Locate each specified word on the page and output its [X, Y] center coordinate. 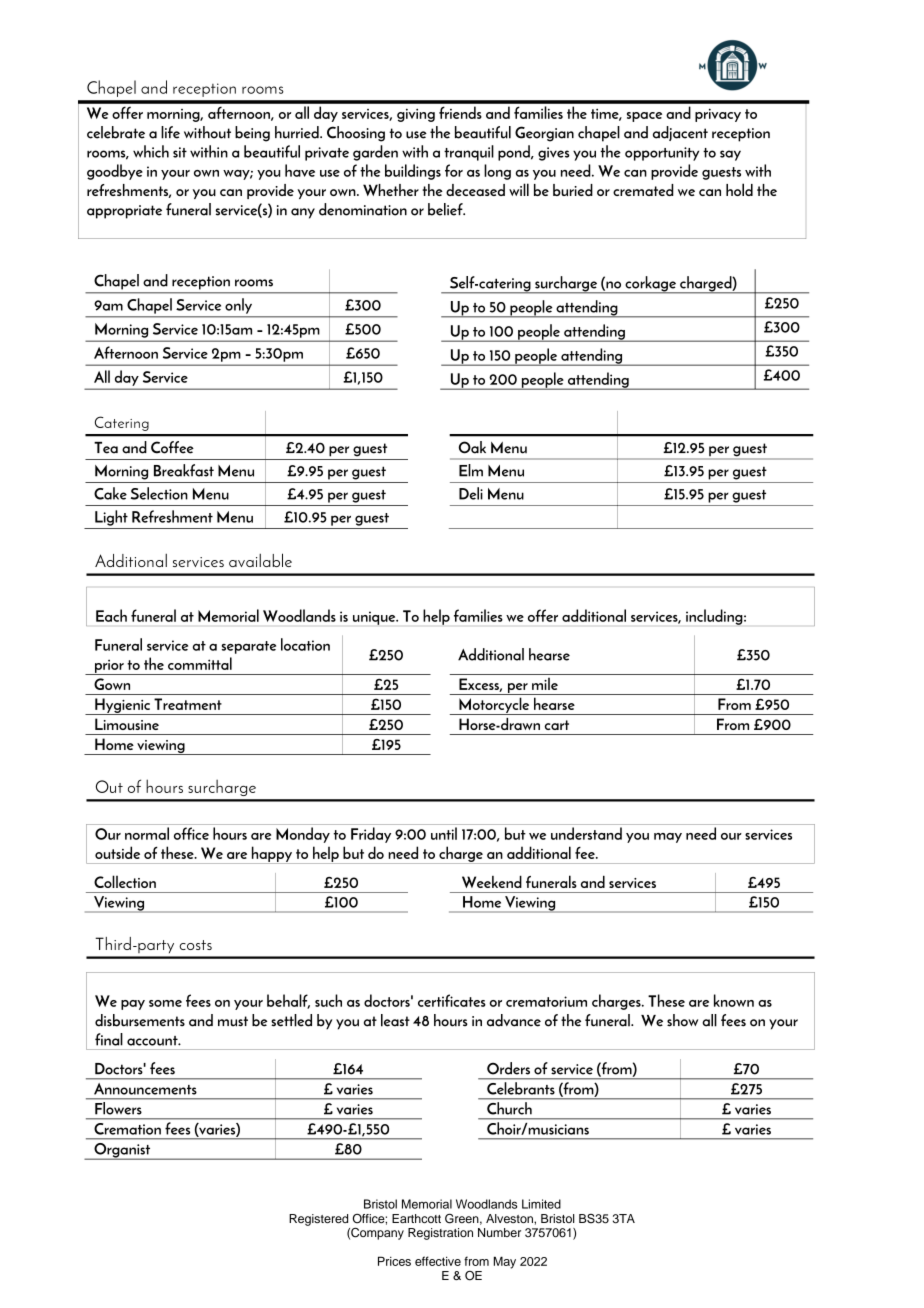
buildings [413, 172]
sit [180, 152]
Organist [122, 1151]
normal [147, 833]
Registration [440, 1234]
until [444, 833]
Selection [159, 493]
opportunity [662, 154]
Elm [471, 470]
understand [586, 833]
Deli [471, 493]
